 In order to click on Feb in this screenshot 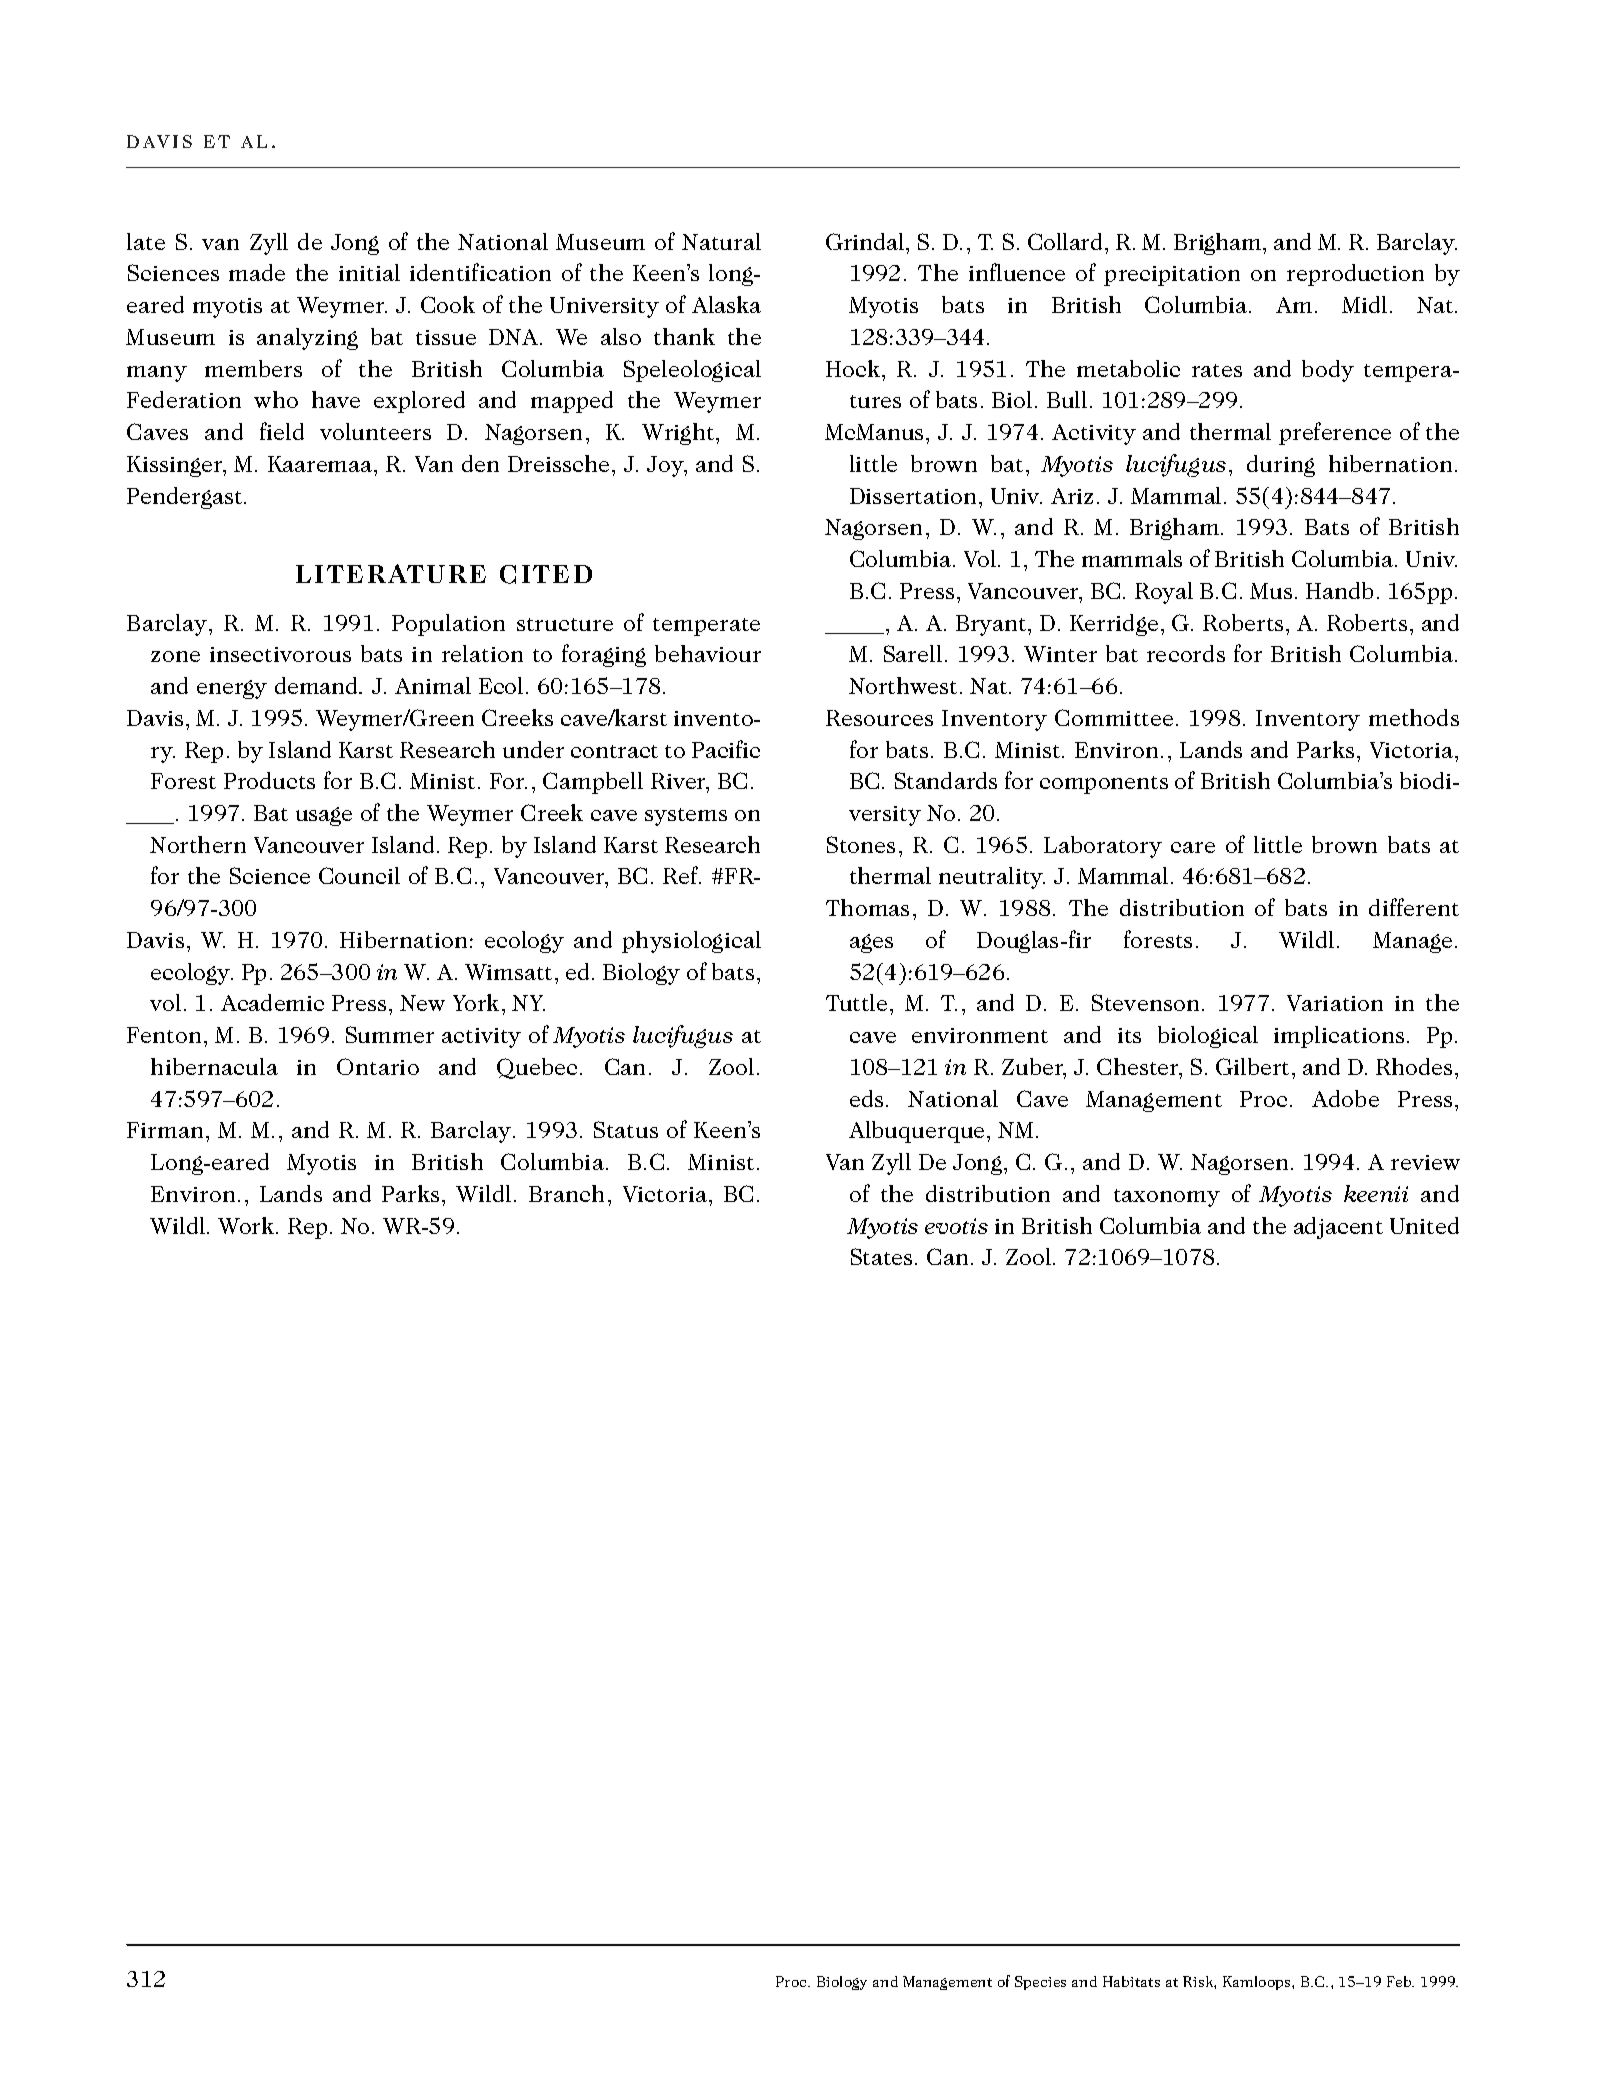, I will do `click(1400, 1981)`.
